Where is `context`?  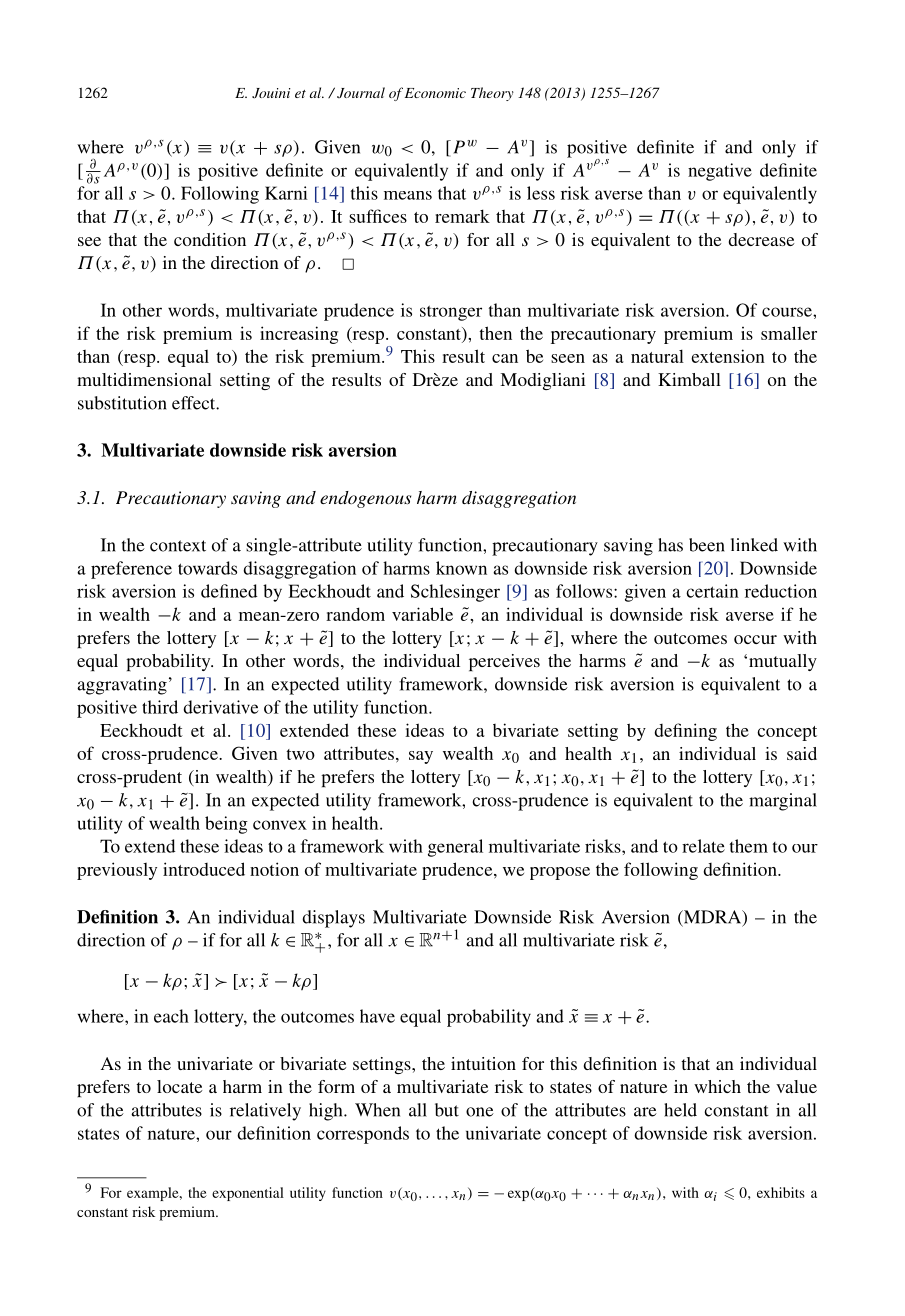
context is located at coordinates (178, 546).
